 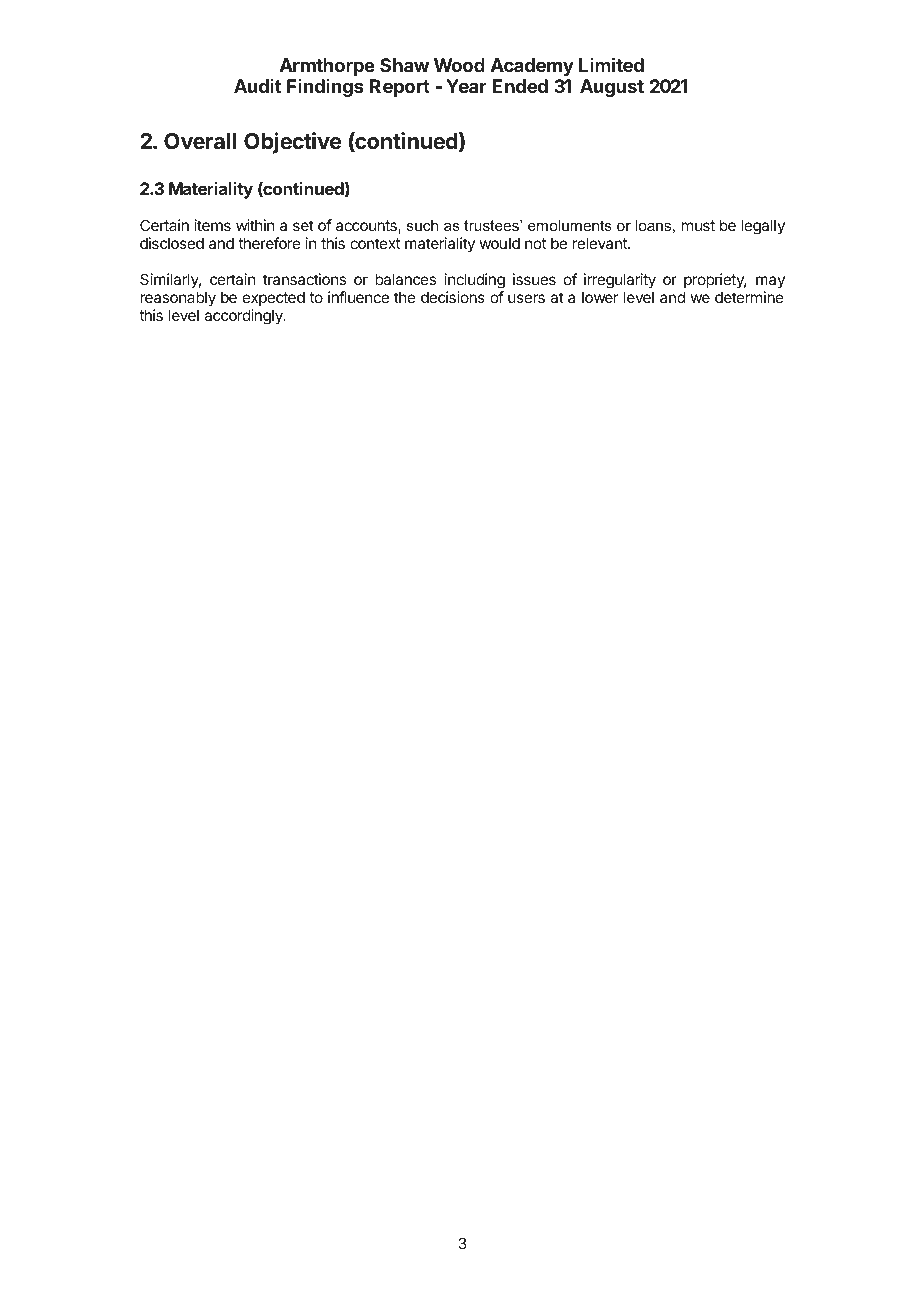 What do you see at coordinates (422, 225) in the document?
I see `such` at bounding box center [422, 225].
